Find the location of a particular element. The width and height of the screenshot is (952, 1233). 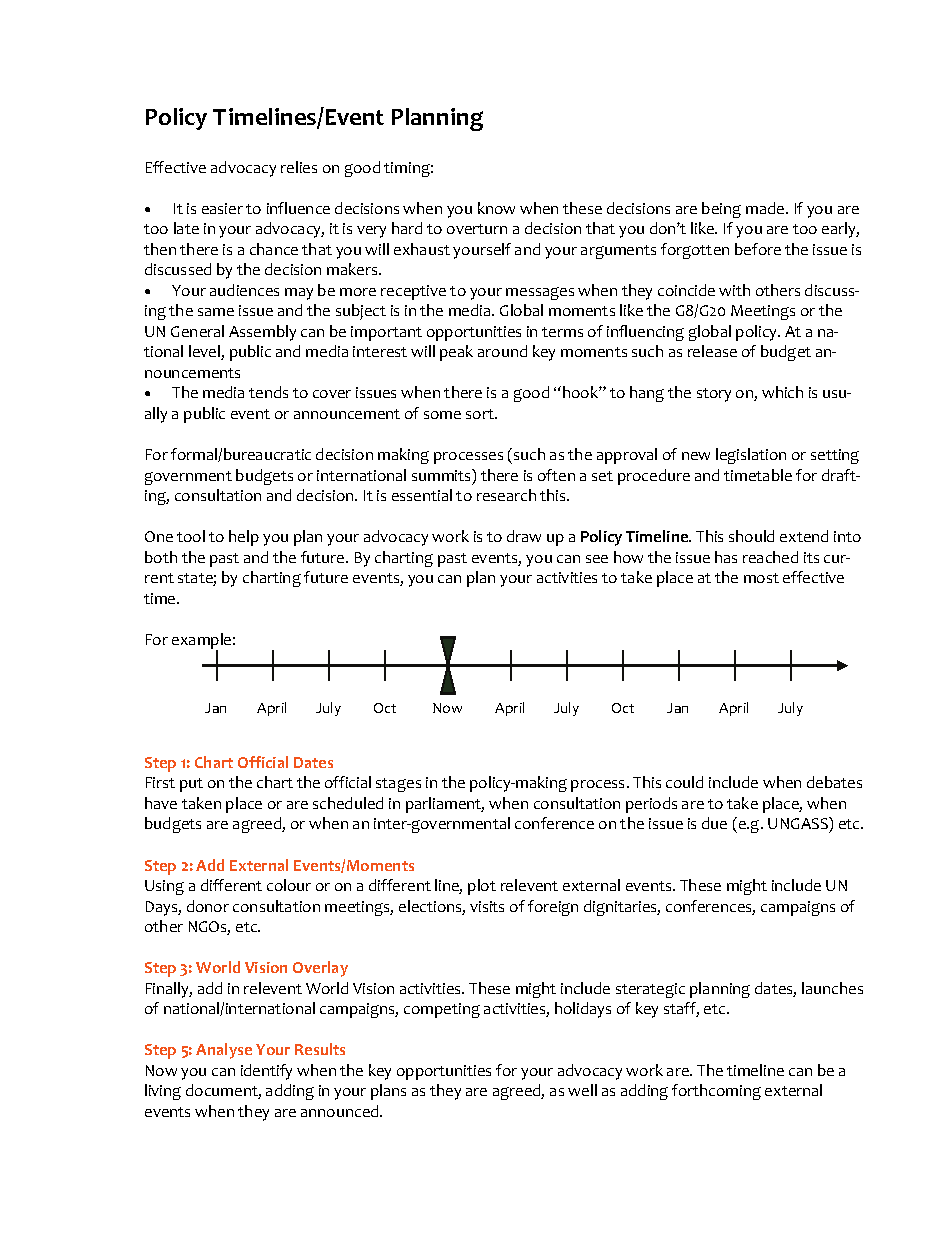

due is located at coordinates (714, 823).
